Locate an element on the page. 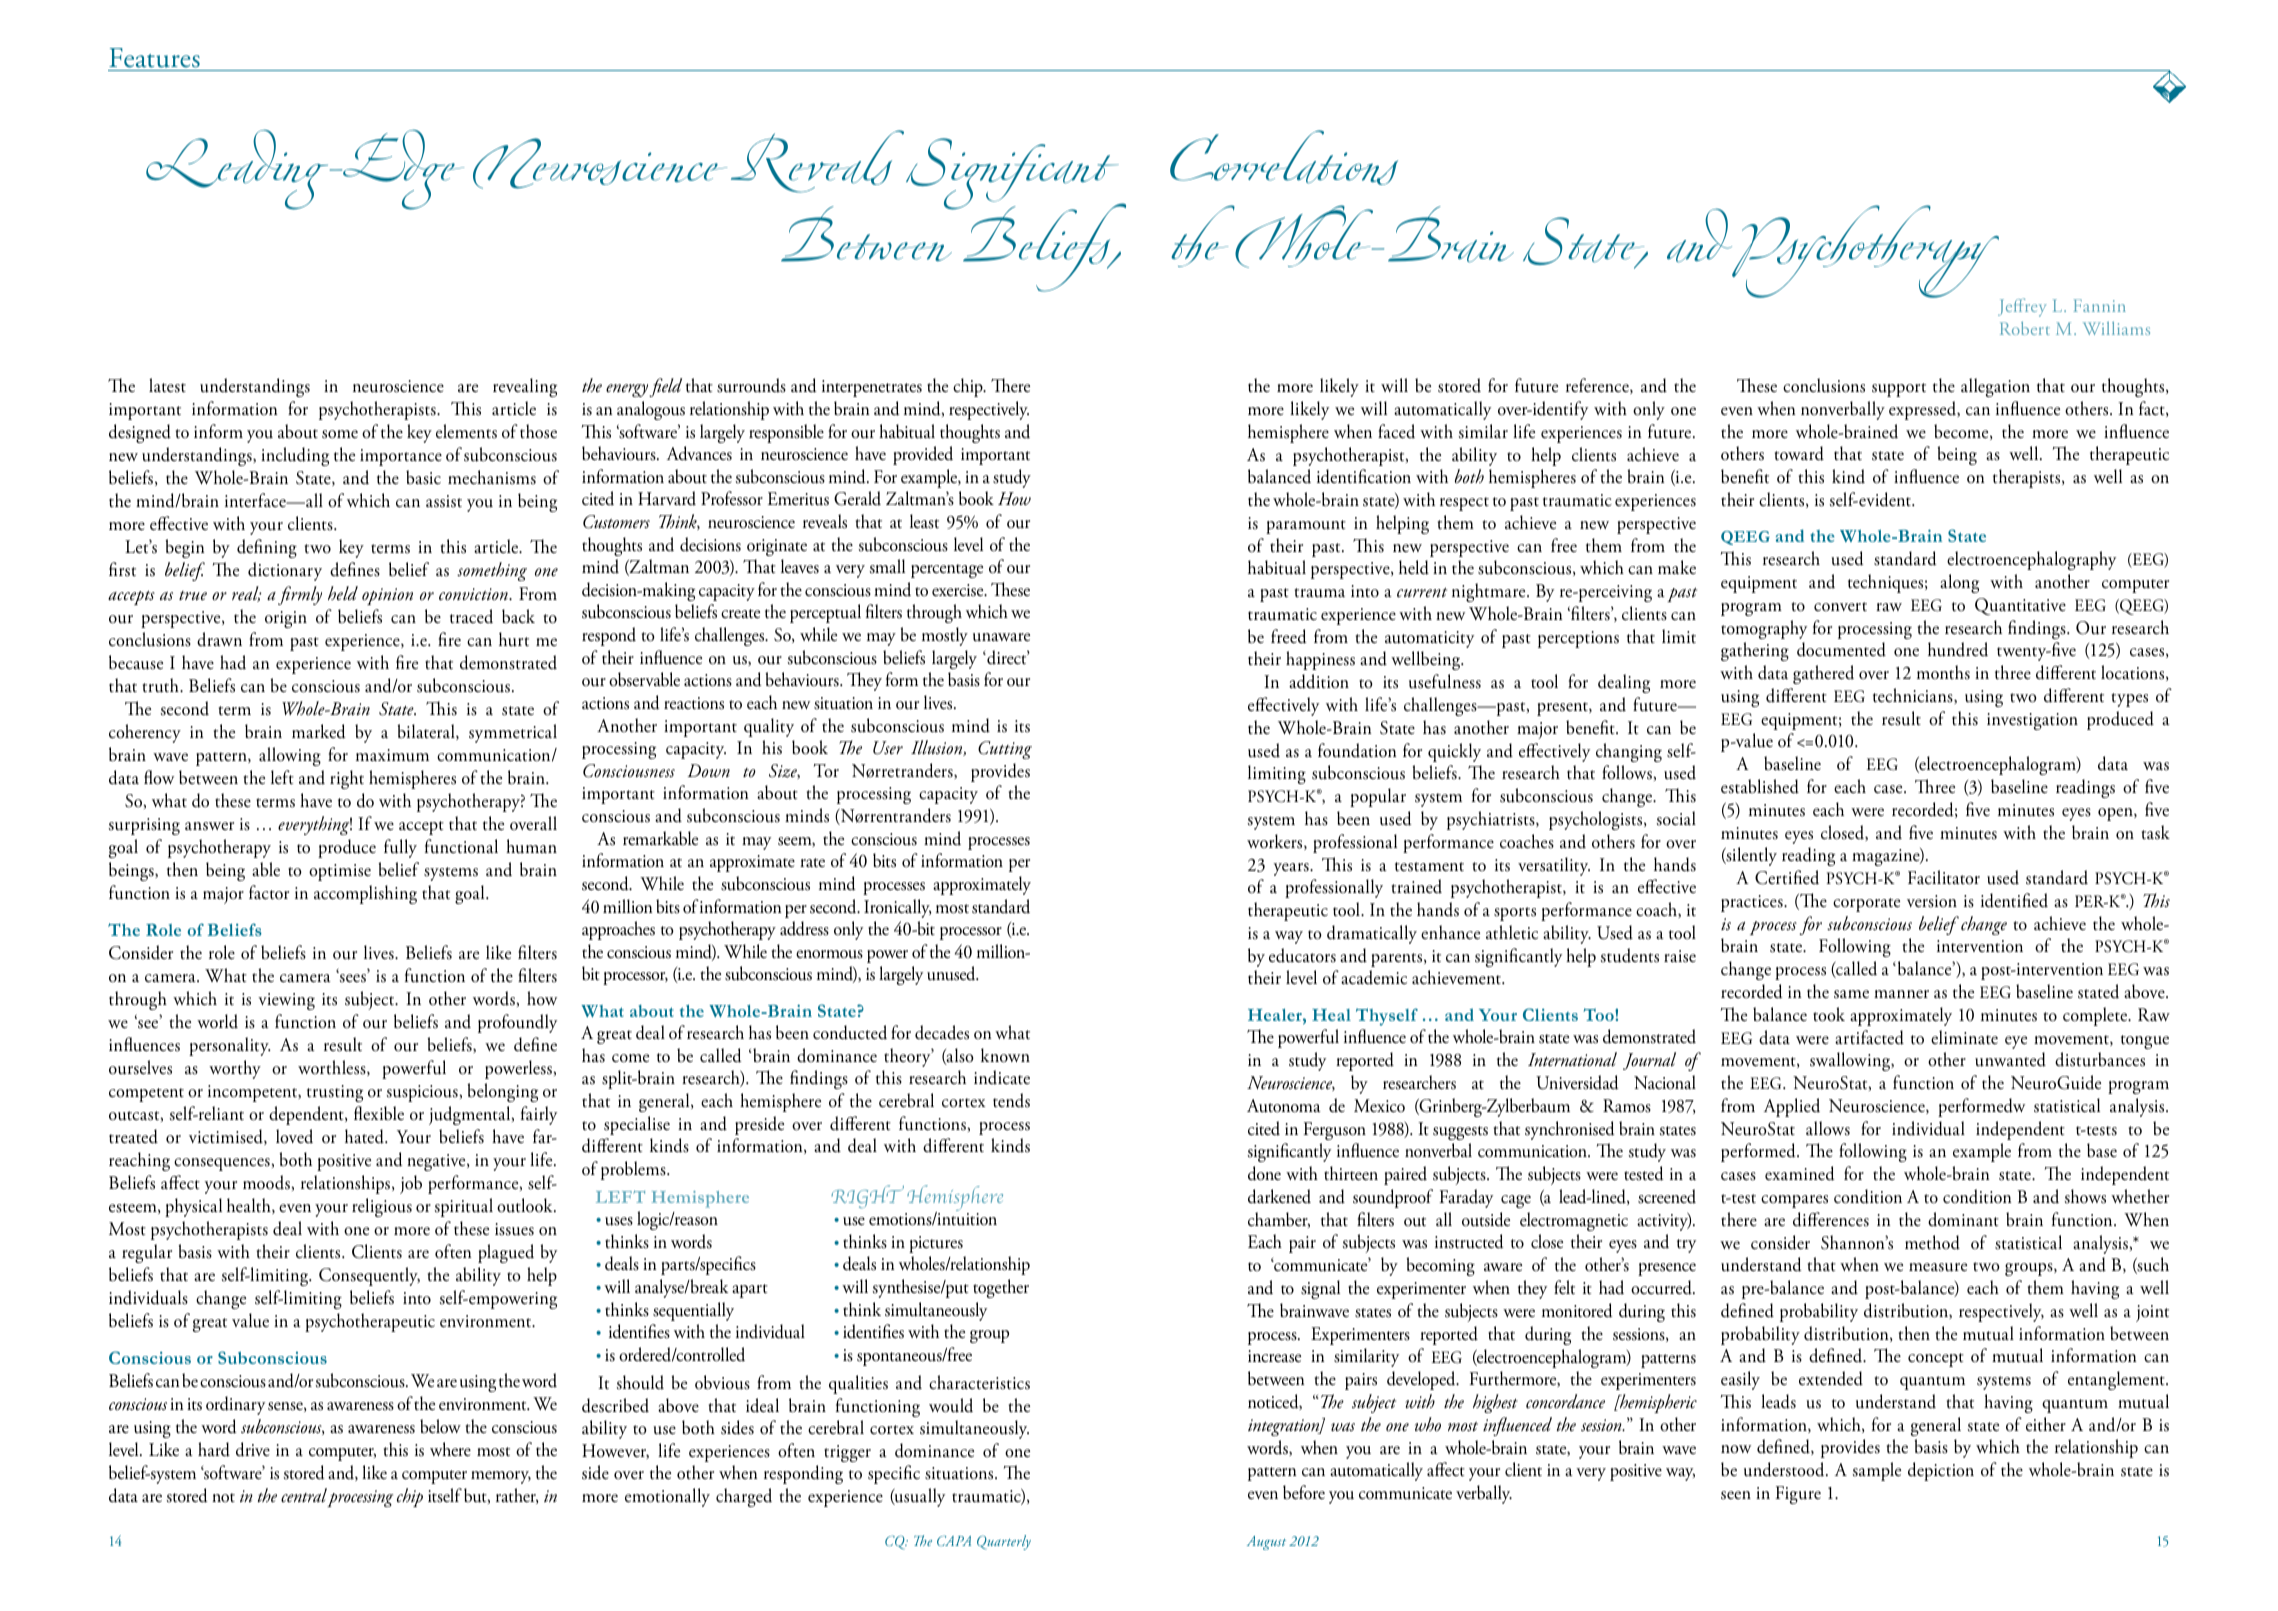 Image resolution: width=2278 pixels, height=1611 pixels. Jeffrey is located at coordinates (2022, 307).
